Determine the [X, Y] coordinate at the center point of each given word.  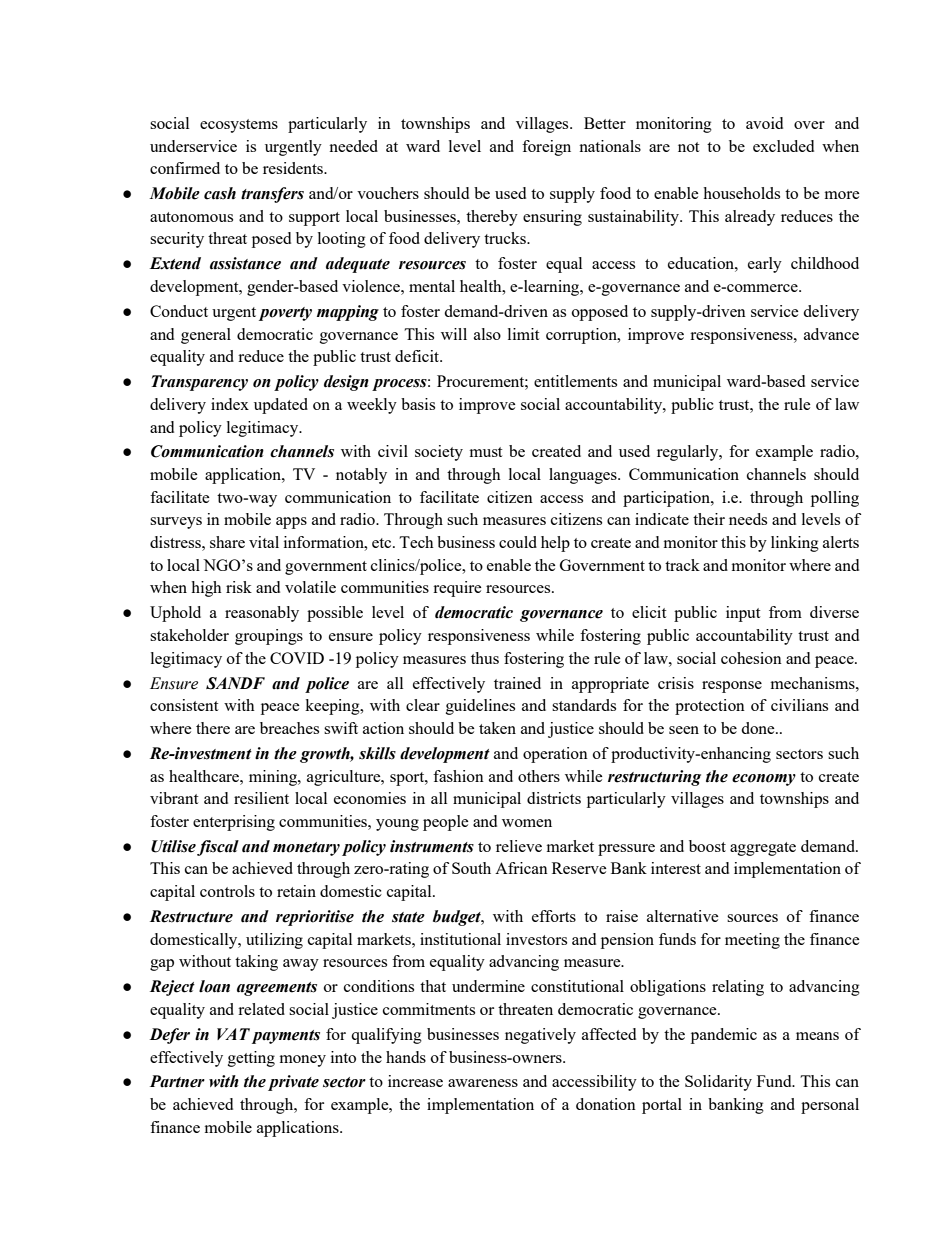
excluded [783, 146]
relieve [519, 846]
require [457, 589]
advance [831, 334]
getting [251, 1059]
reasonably [262, 614]
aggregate [763, 849]
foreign [546, 148]
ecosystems [239, 126]
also [487, 334]
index [230, 404]
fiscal [218, 848]
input [743, 614]
